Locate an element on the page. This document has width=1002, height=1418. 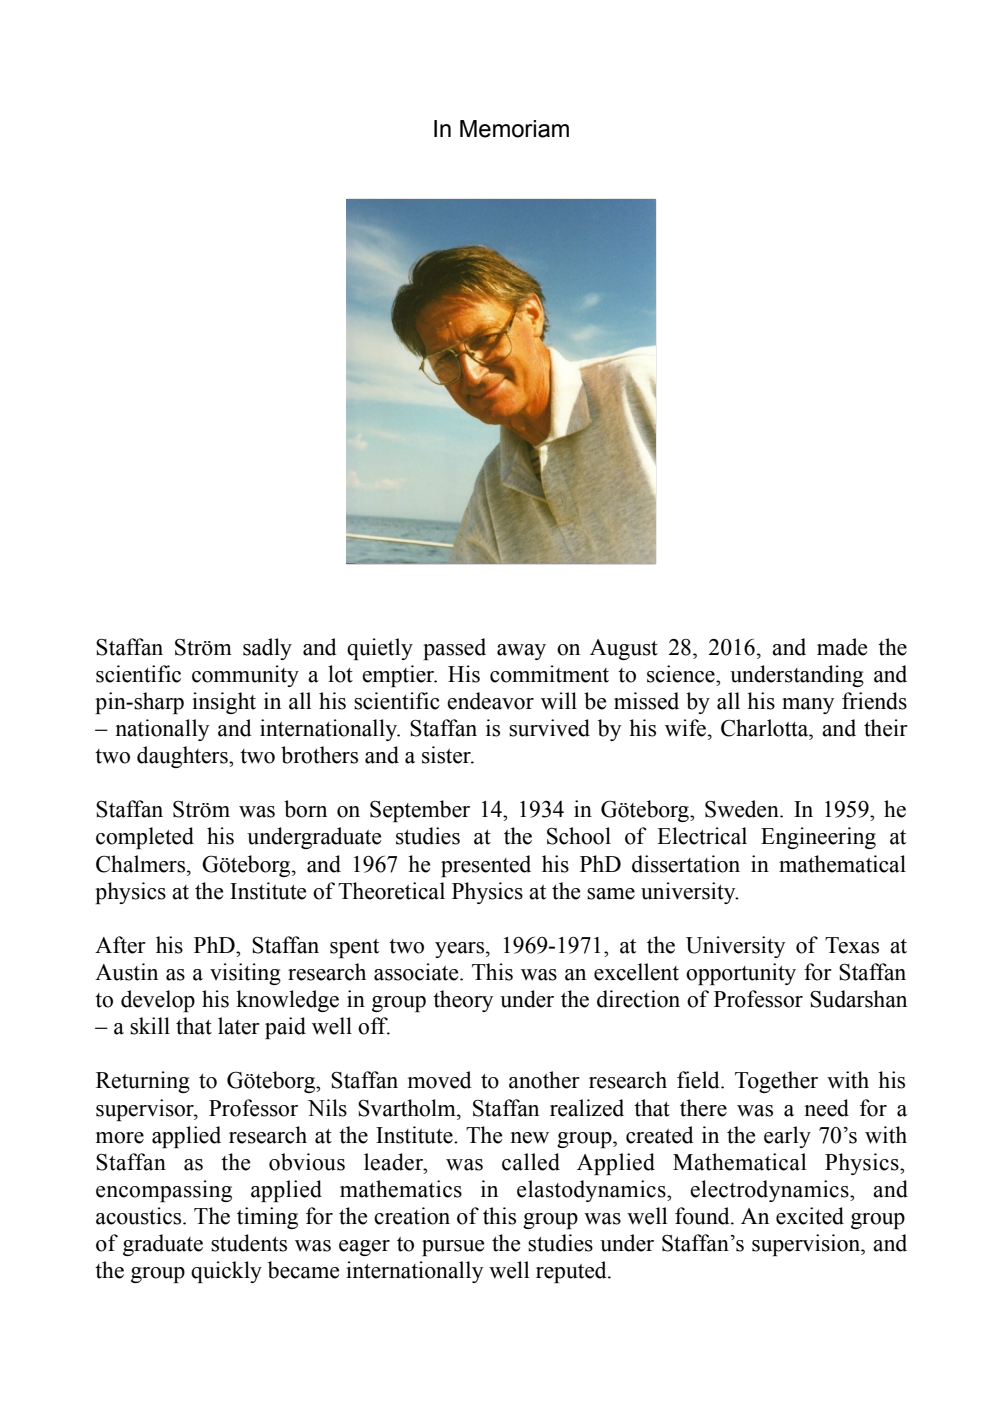
excited is located at coordinates (810, 1216).
